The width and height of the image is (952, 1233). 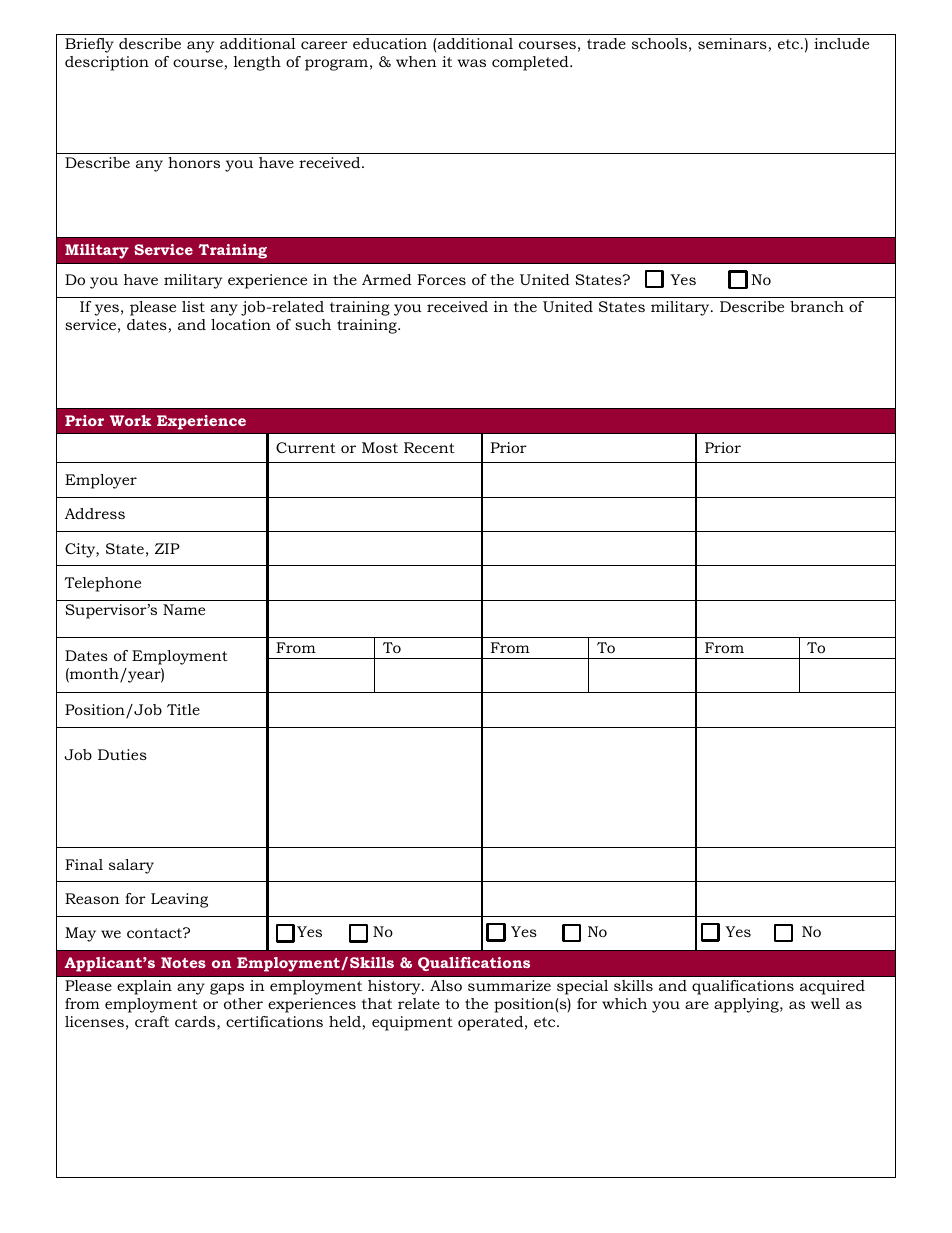 What do you see at coordinates (107, 63) in the image?
I see `description` at bounding box center [107, 63].
